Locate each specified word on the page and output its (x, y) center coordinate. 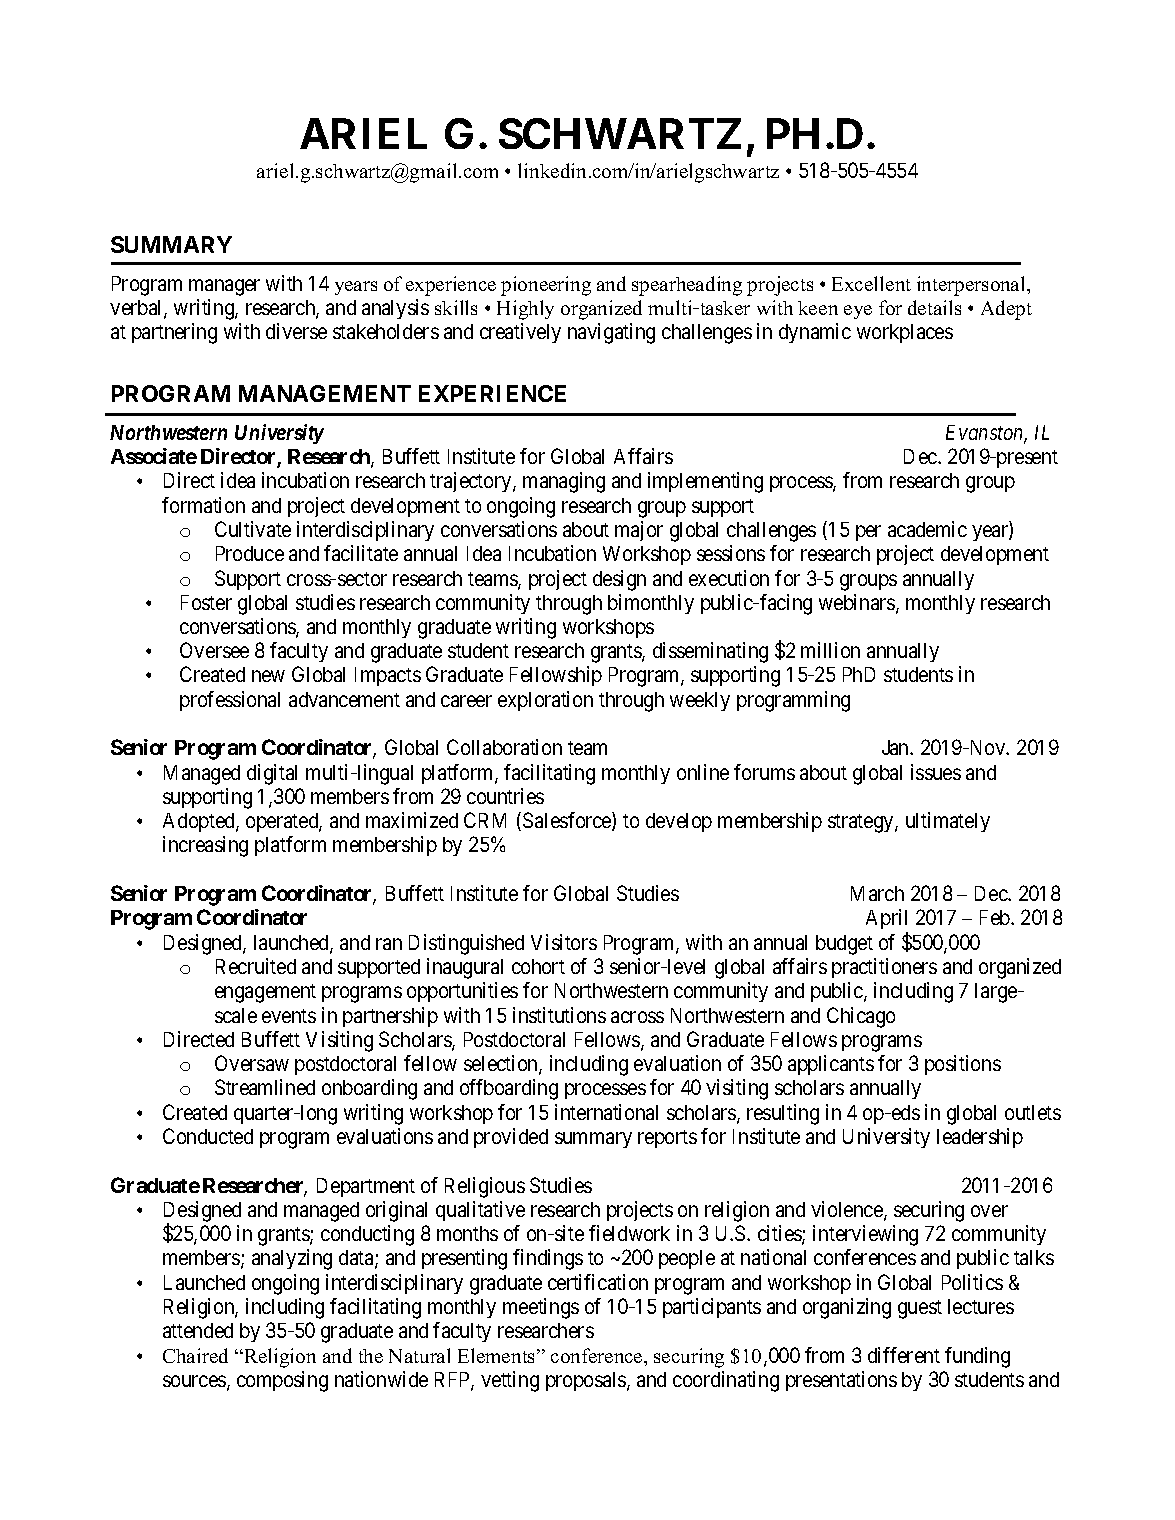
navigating (611, 333)
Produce (250, 553)
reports (667, 1139)
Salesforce (568, 821)
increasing (205, 846)
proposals (587, 1381)
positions (963, 1065)
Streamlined (265, 1087)
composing (282, 1381)
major (639, 531)
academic (927, 529)
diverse (296, 331)
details (934, 307)
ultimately (948, 822)
